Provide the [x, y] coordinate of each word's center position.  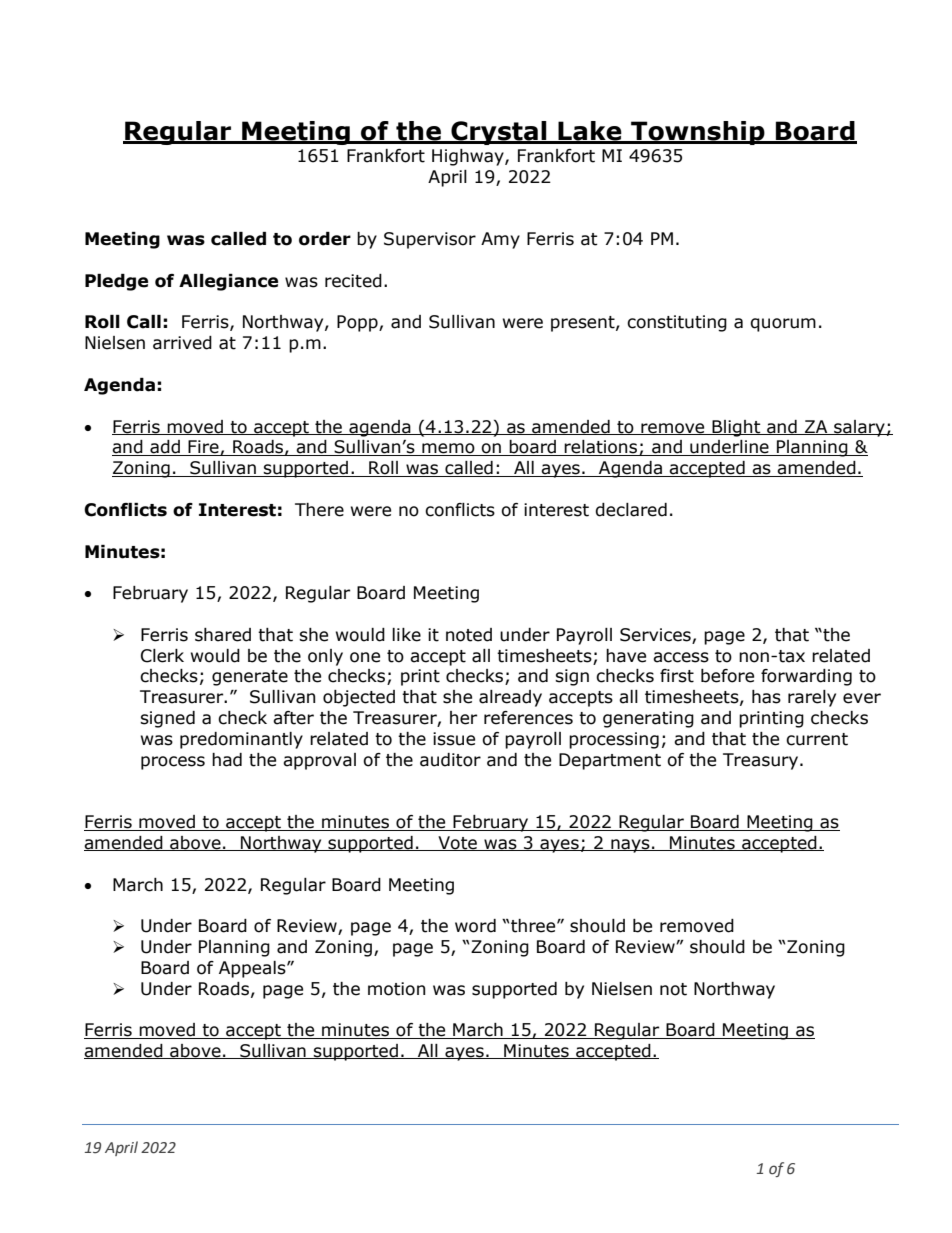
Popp [358, 323]
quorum [783, 325]
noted [469, 635]
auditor [450, 760]
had [227, 760]
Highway [469, 157]
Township [698, 133]
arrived [182, 343]
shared [223, 635]
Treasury [762, 761]
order [325, 239]
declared [631, 510]
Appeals [253, 969]
